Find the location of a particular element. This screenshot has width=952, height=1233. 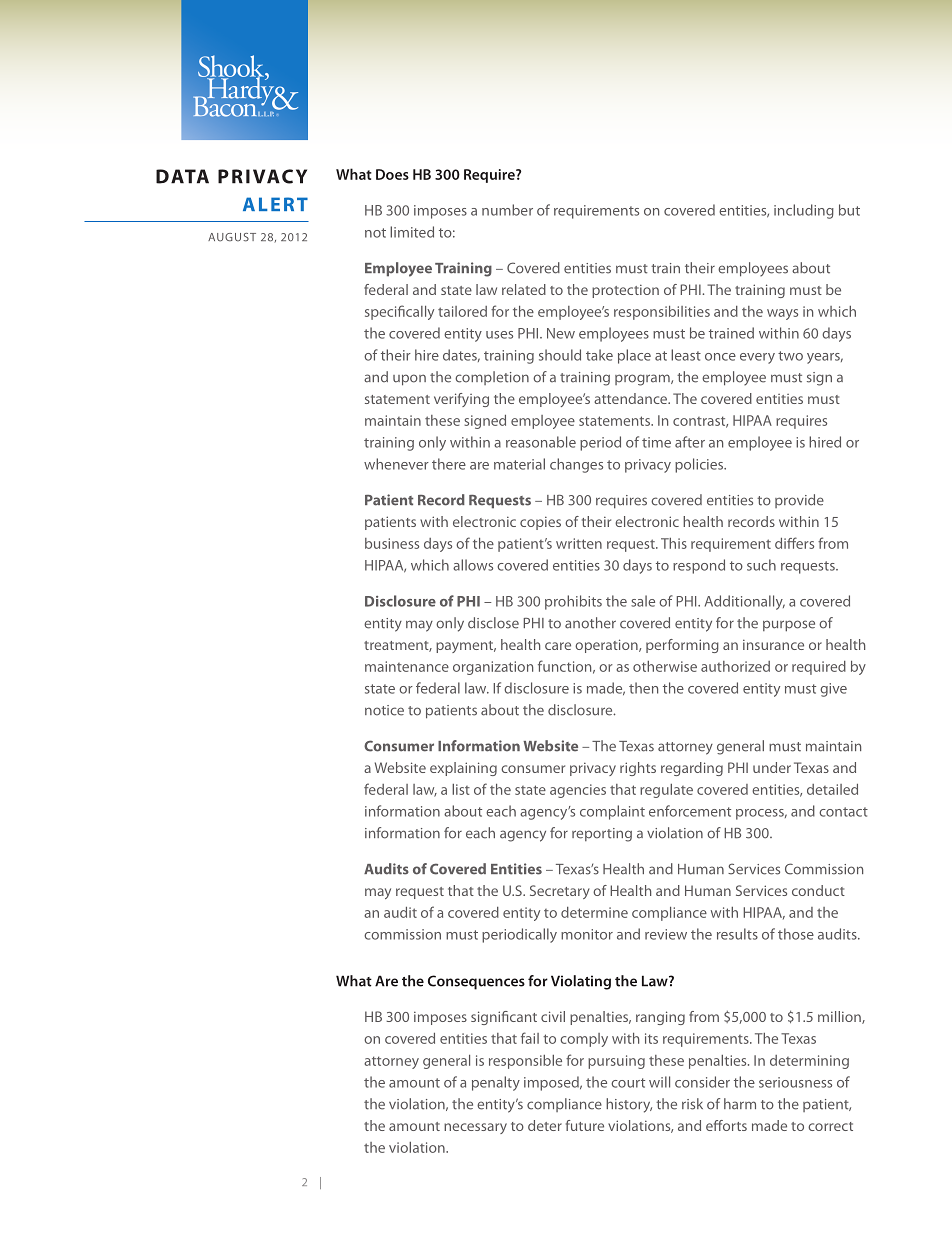

after is located at coordinates (690, 442).
